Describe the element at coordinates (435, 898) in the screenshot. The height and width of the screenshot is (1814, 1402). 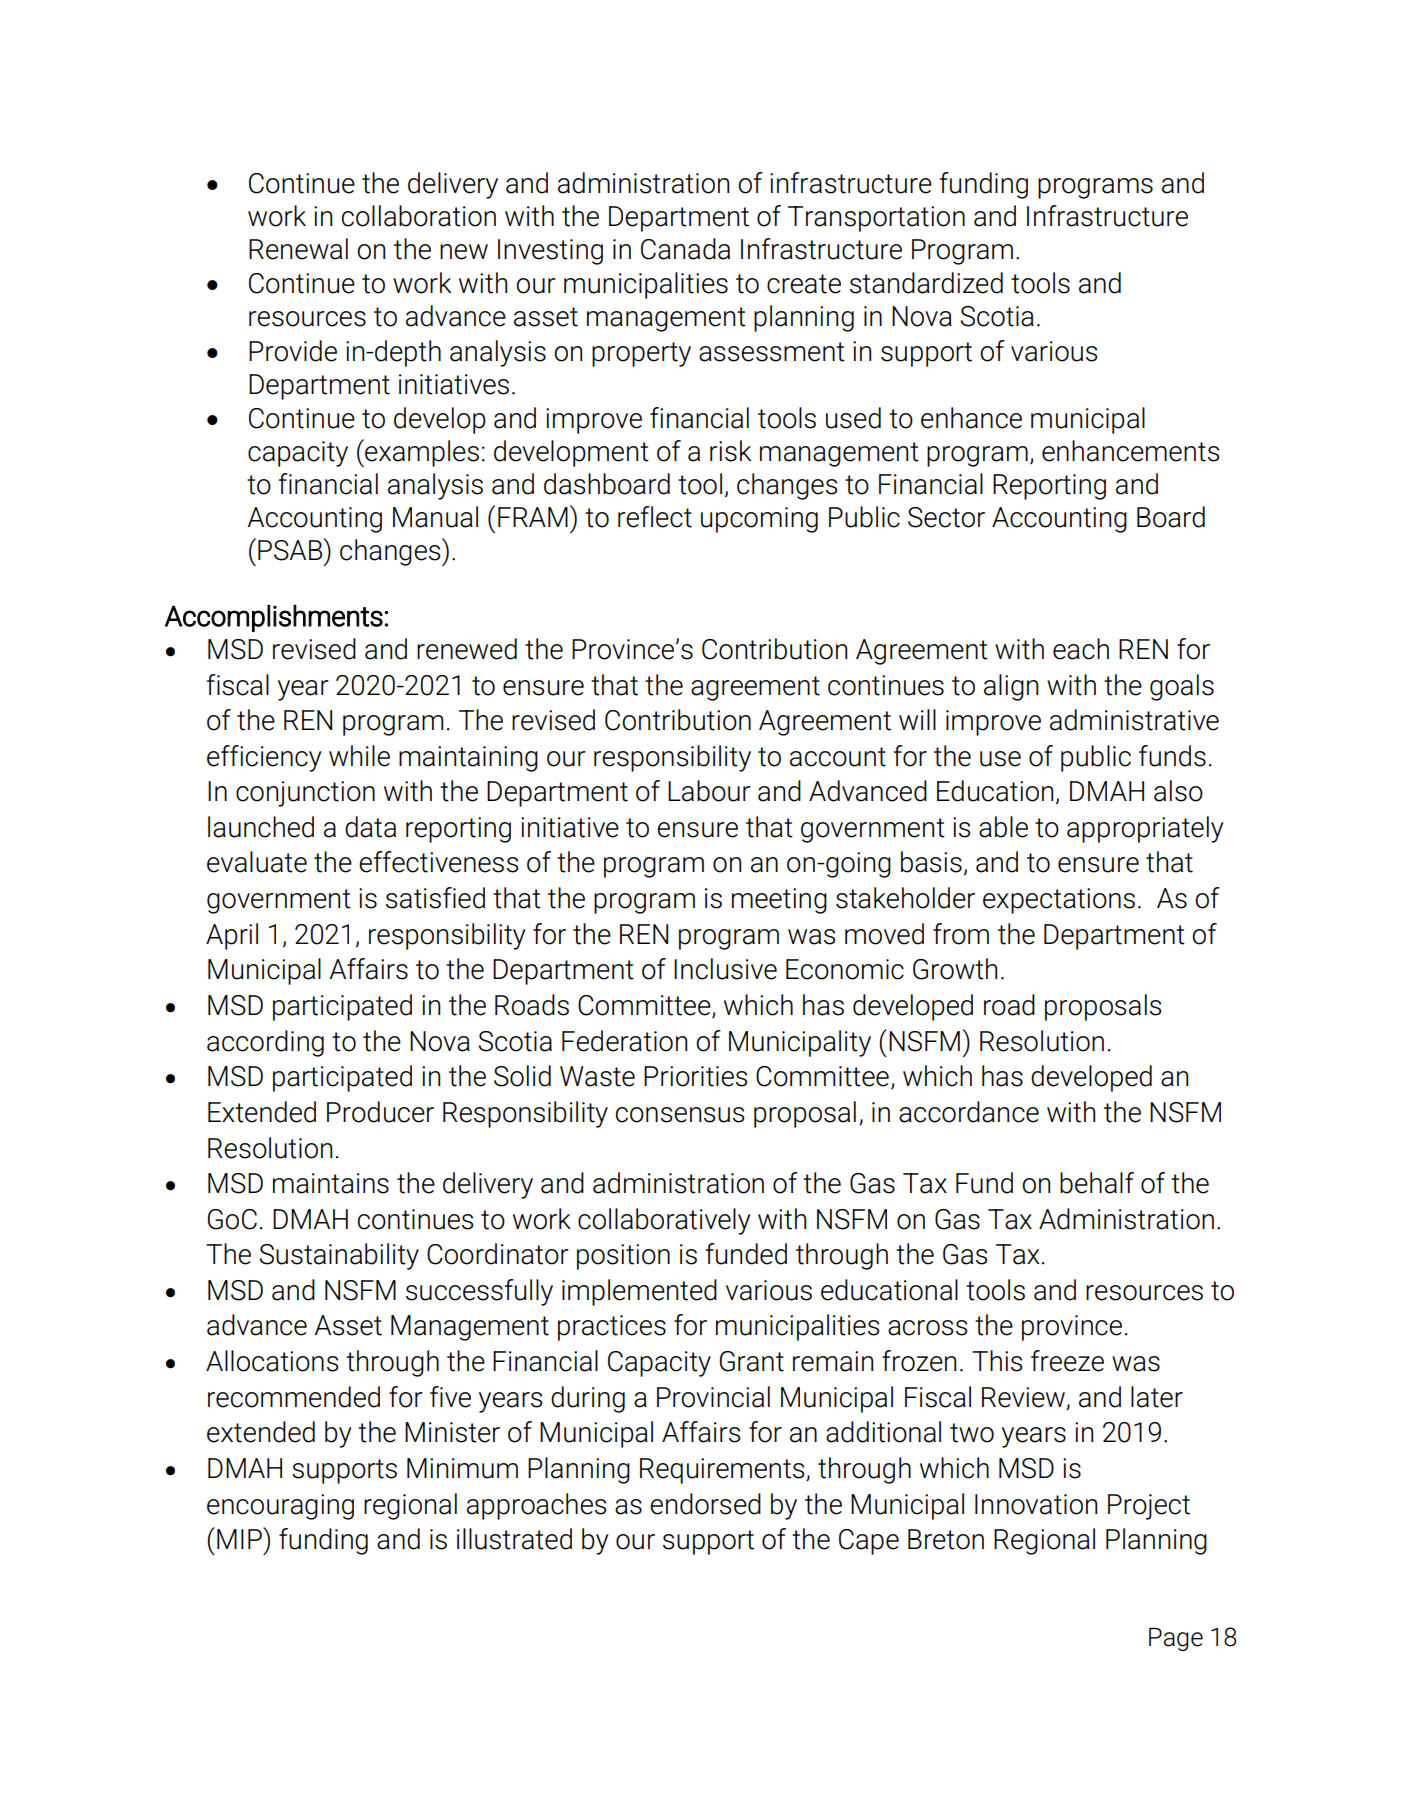
I see `satisfied` at that location.
